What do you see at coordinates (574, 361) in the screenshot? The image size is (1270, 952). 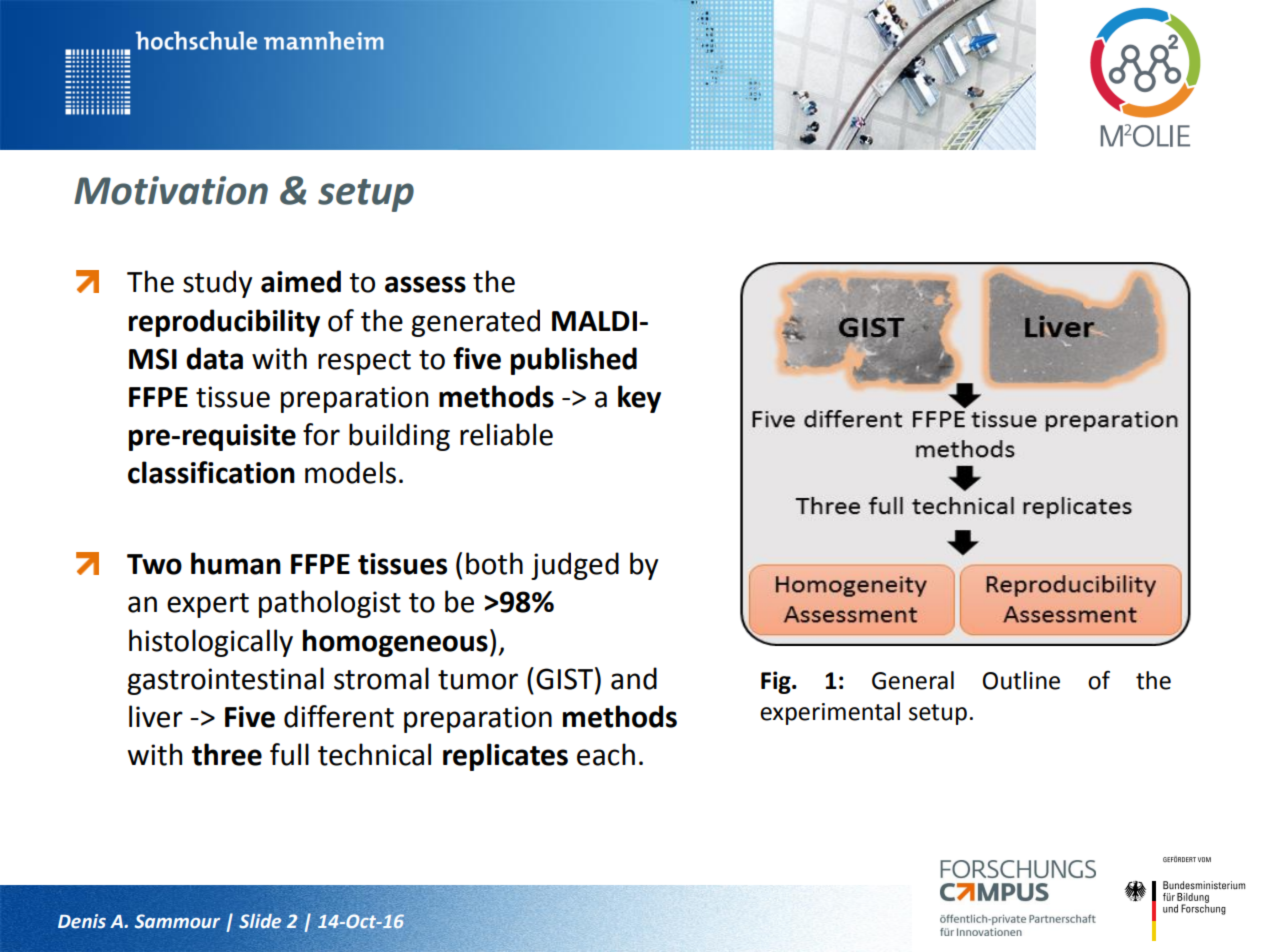 I see `published` at bounding box center [574, 361].
